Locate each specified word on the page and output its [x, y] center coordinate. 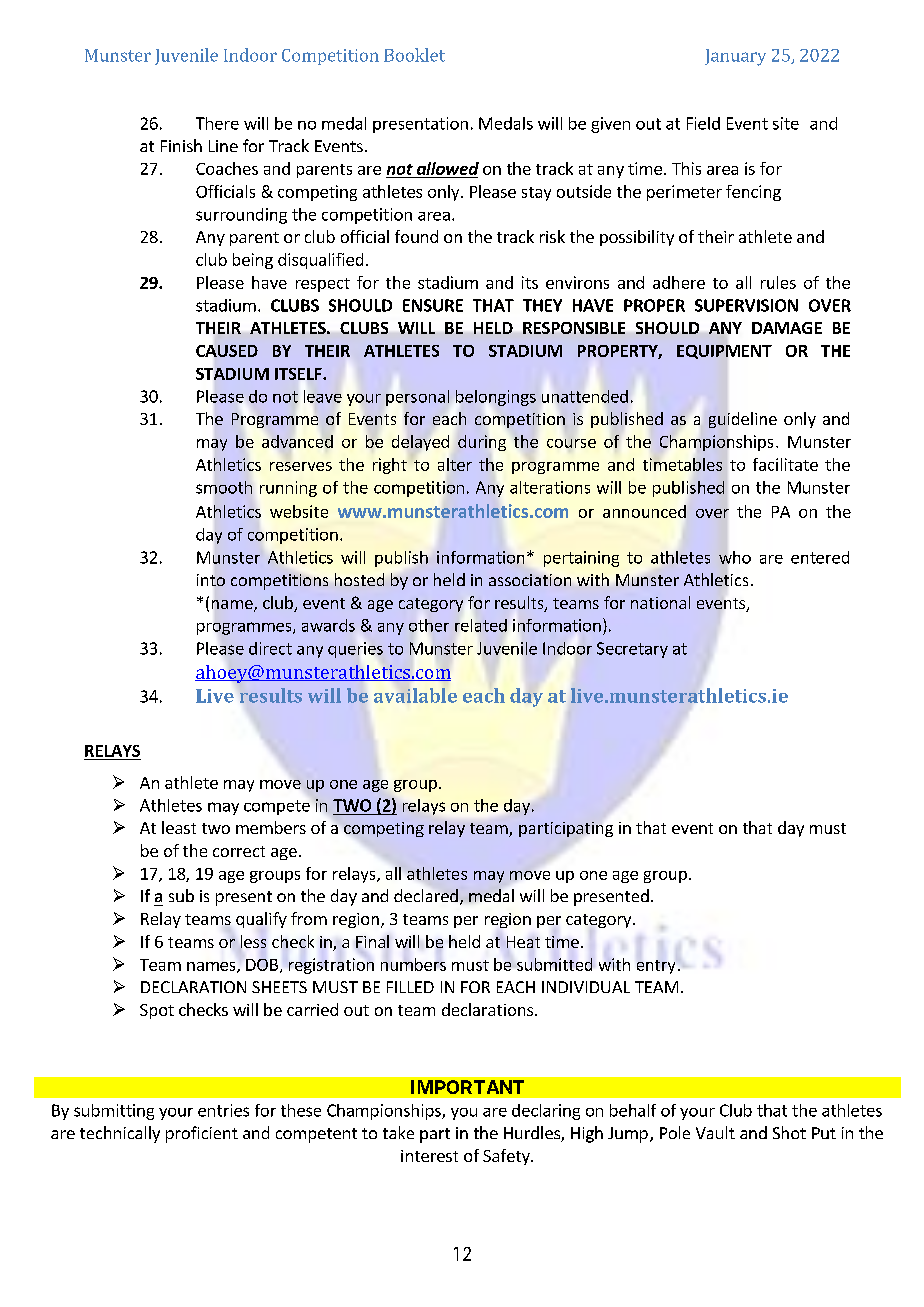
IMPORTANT [467, 1087]
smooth [224, 487]
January [735, 57]
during [482, 443]
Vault [715, 1132]
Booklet [414, 55]
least [179, 827]
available [415, 695]
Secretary [632, 650]
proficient [202, 1134]
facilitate [785, 464]
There [217, 123]
